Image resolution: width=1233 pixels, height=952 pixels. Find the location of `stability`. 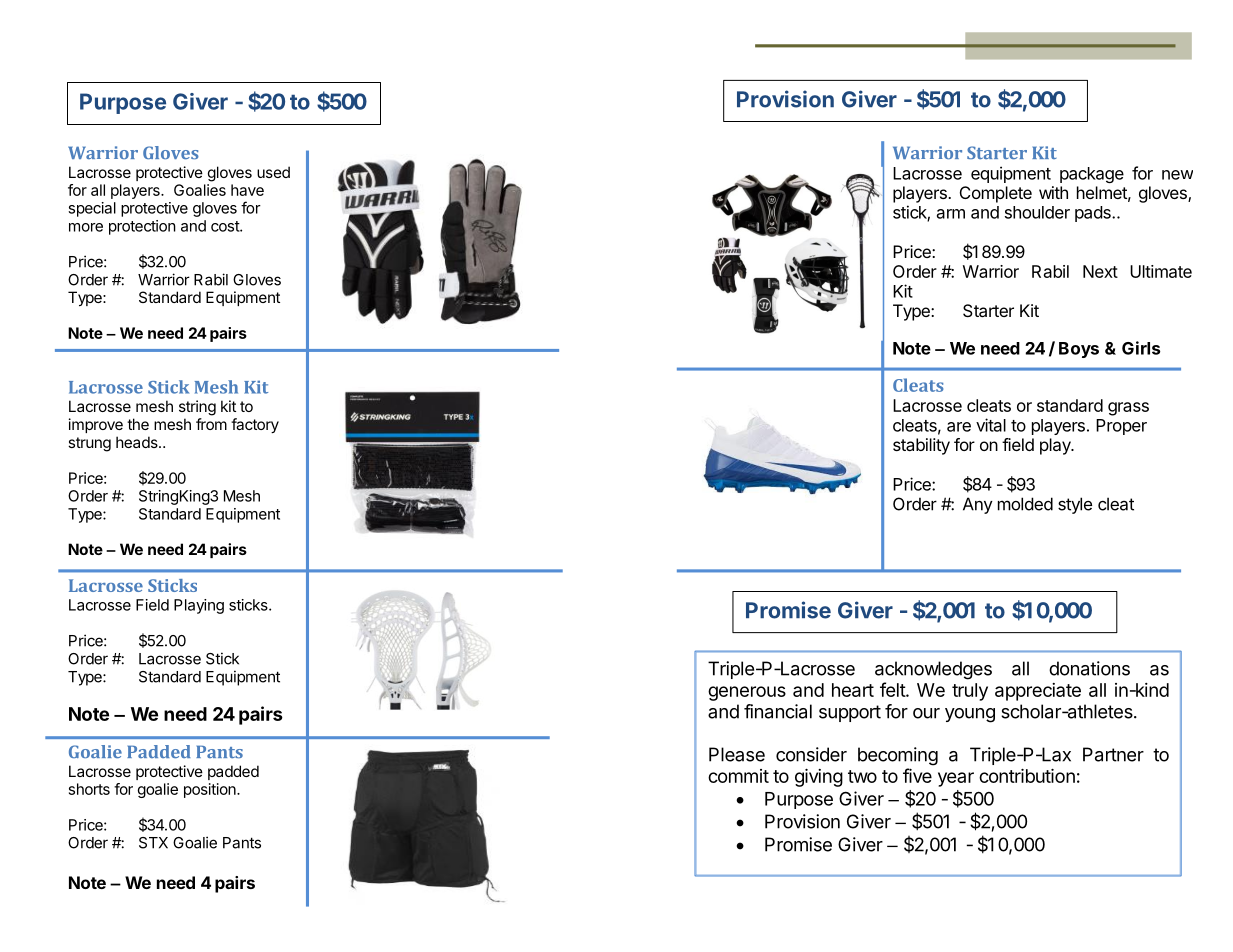

stability is located at coordinates (921, 446).
